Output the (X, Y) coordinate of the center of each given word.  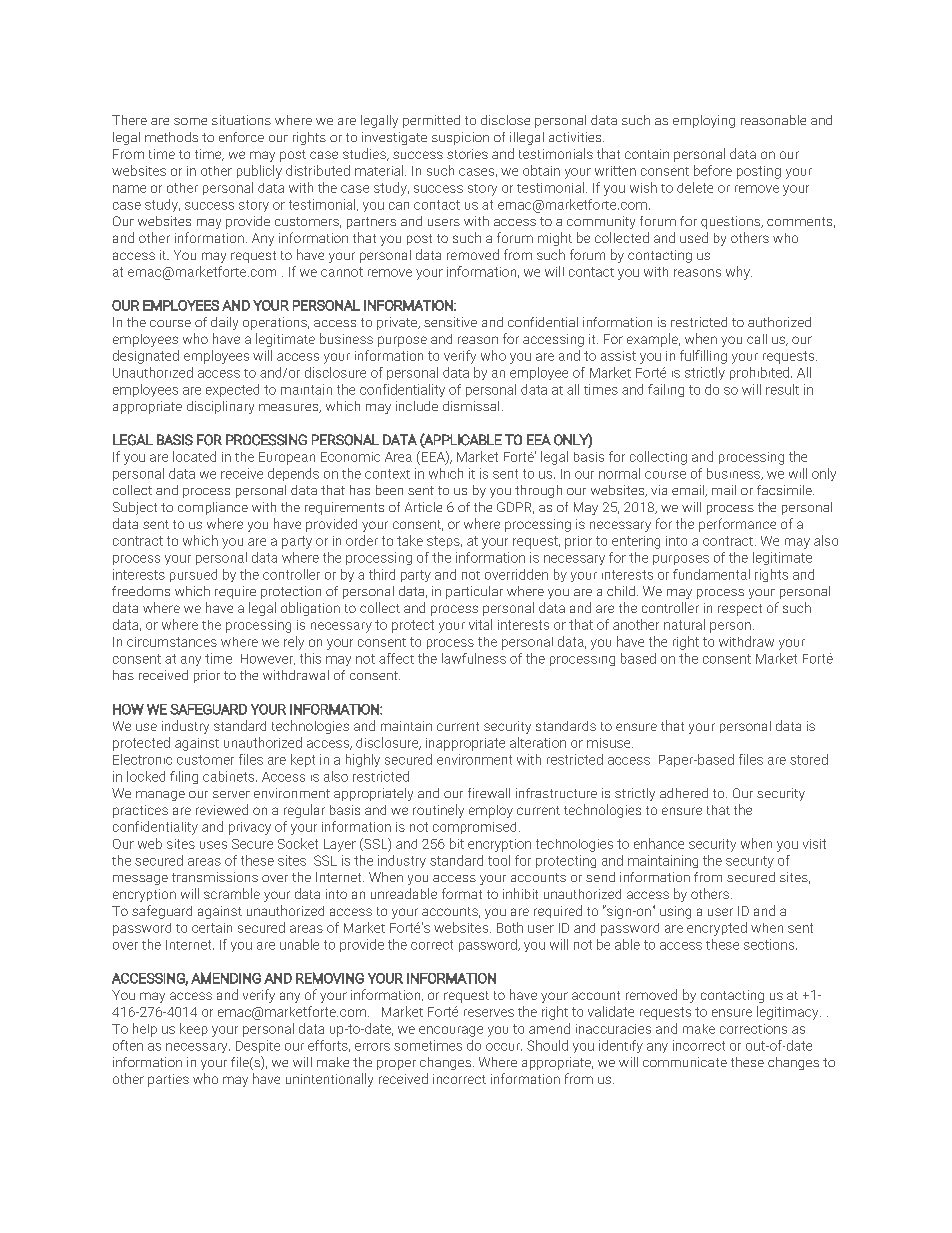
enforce (241, 137)
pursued (193, 575)
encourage (451, 1031)
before (713, 170)
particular (474, 592)
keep (194, 1029)
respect (740, 610)
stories (467, 154)
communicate (685, 1062)
